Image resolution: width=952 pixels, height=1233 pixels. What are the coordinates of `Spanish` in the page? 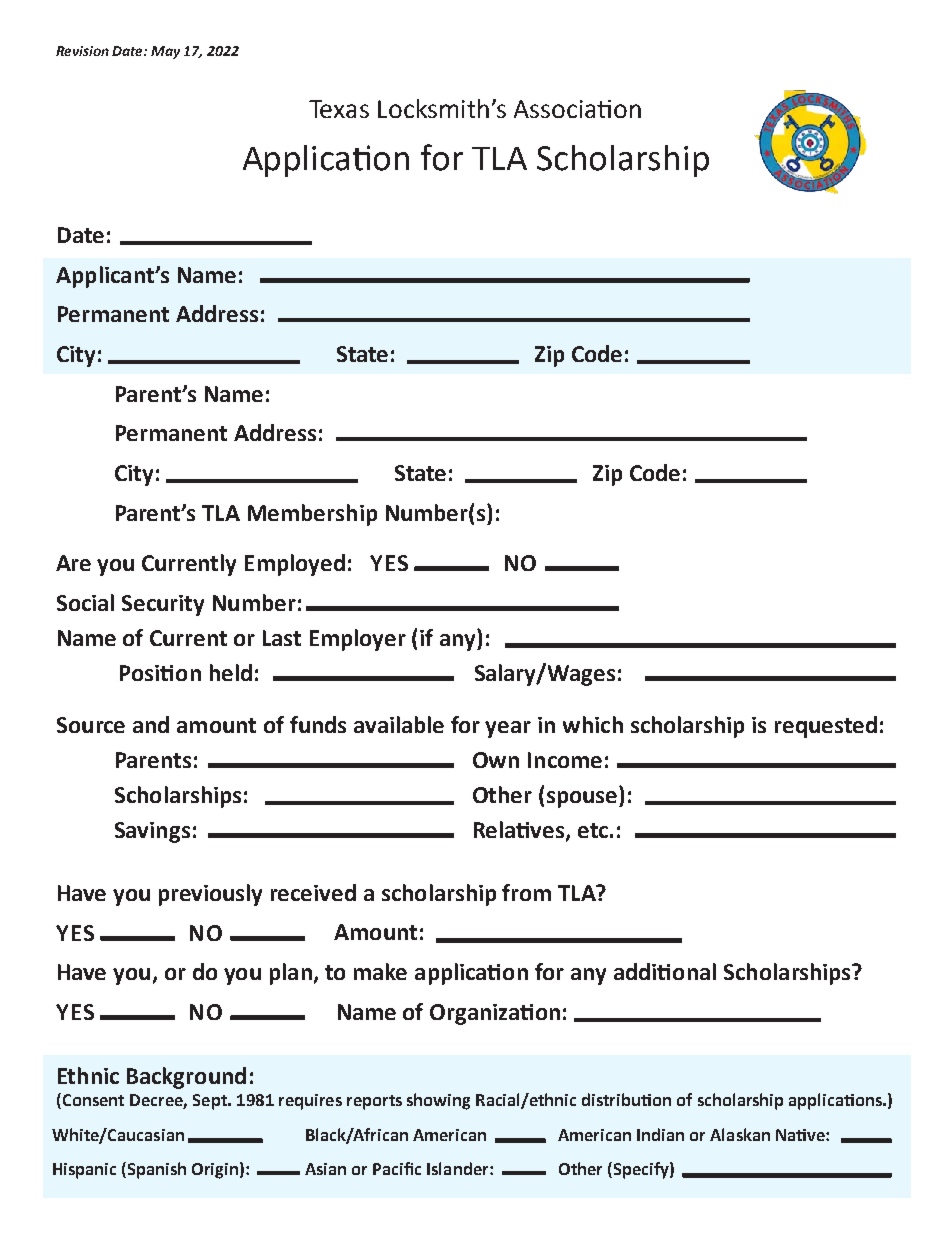 It's located at (157, 1170).
